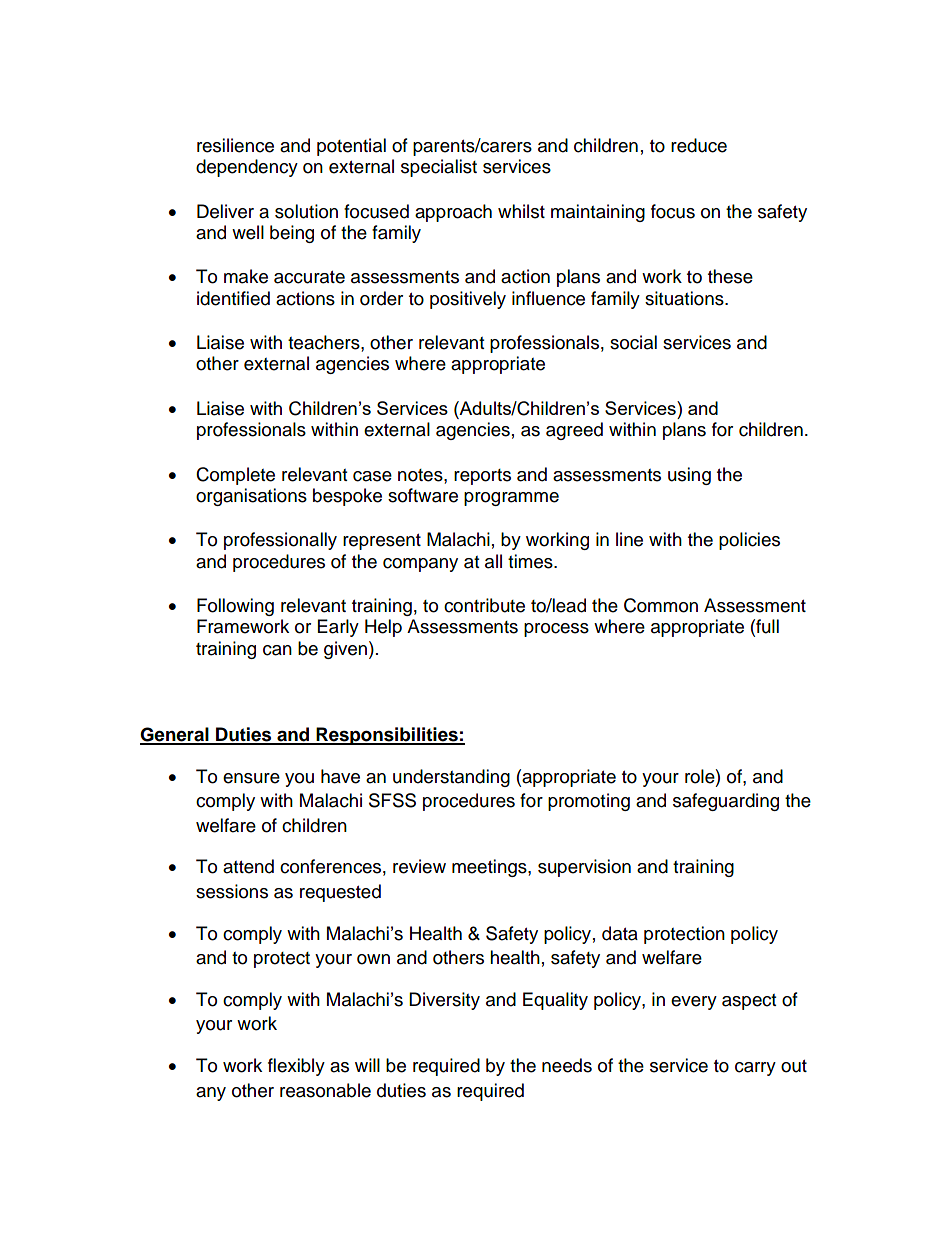 The width and height of the screenshot is (952, 1233). I want to click on dependency, so click(247, 168).
